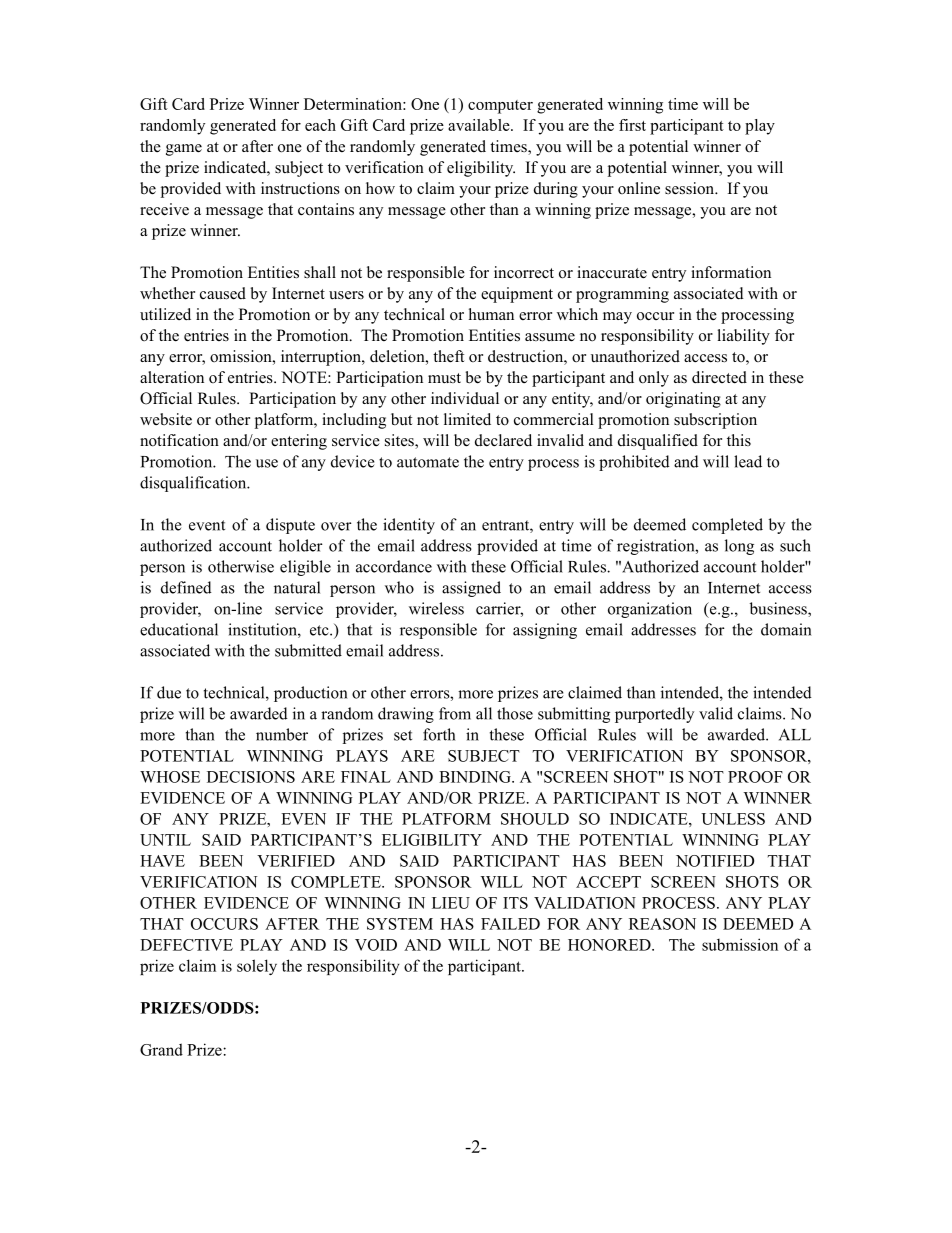 The height and width of the image is (1233, 952). What do you see at coordinates (740, 944) in the image?
I see `submission` at bounding box center [740, 944].
